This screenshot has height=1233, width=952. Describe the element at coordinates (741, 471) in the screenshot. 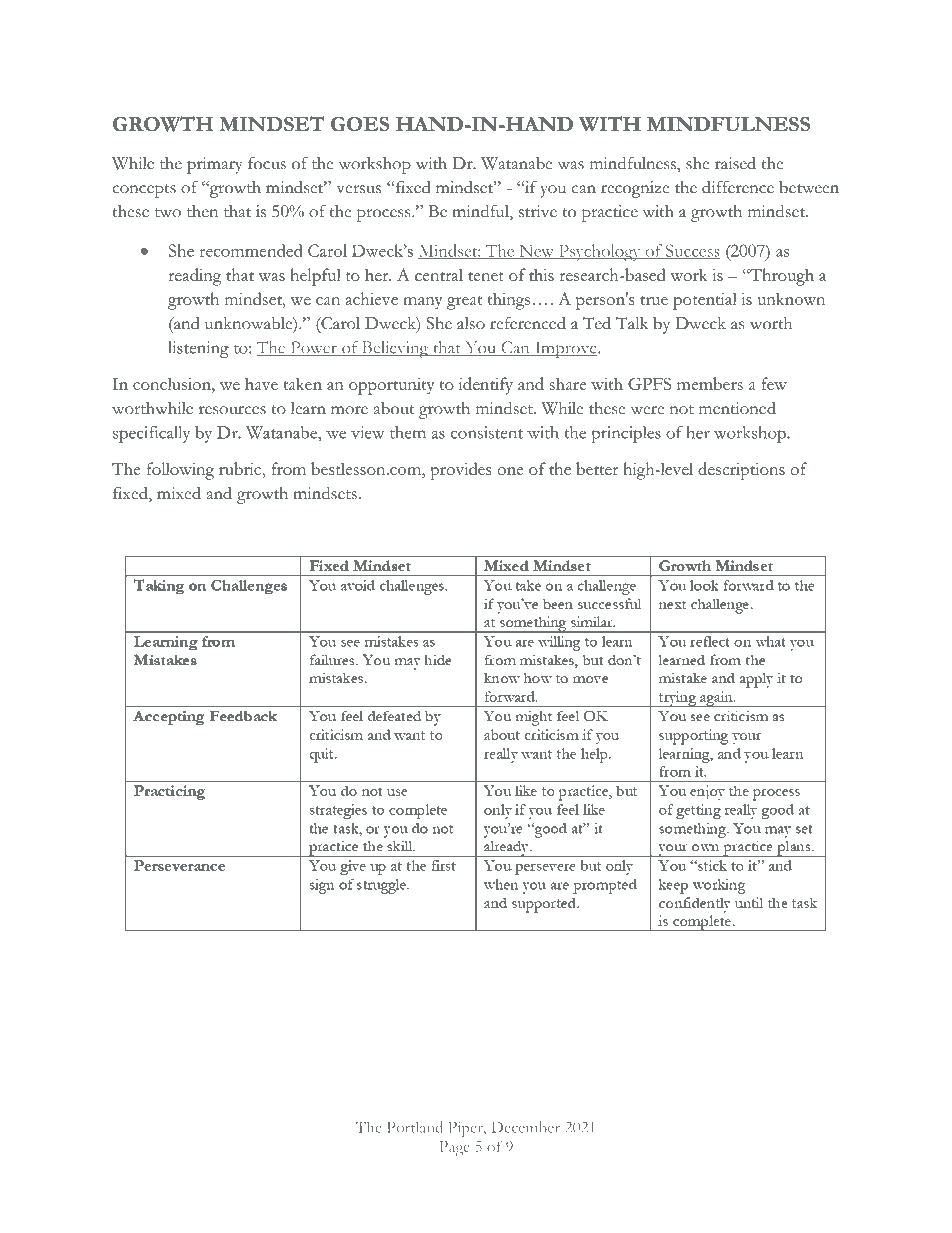

I see `descriptions` at that location.
